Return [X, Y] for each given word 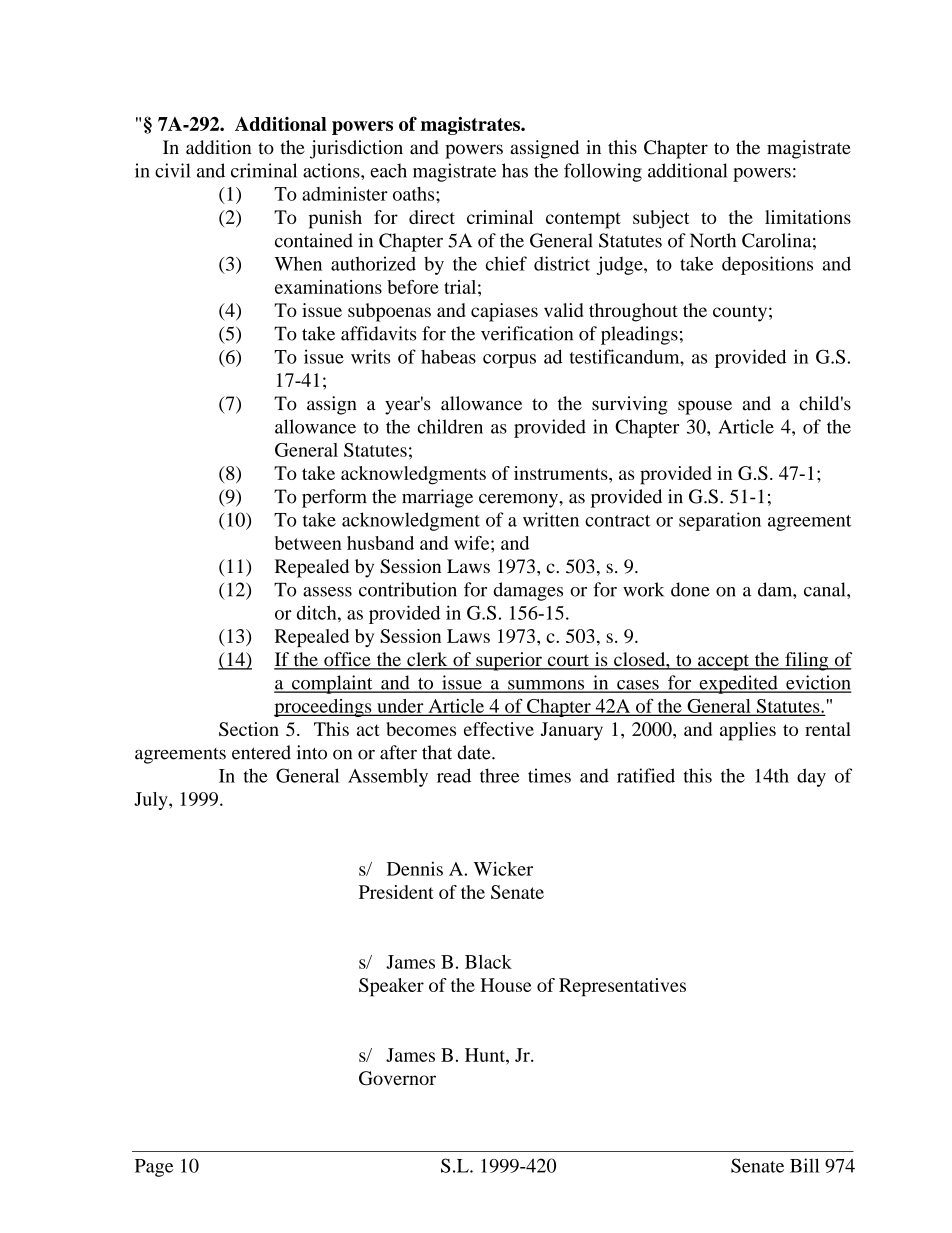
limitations [808, 217]
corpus [509, 361]
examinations [328, 287]
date [475, 752]
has [515, 170]
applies [748, 731]
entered [261, 752]
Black [488, 962]
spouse [705, 407]
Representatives [622, 987]
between [308, 543]
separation [720, 521]
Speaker [391, 987]
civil [173, 170]
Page [154, 1168]
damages [528, 591]
